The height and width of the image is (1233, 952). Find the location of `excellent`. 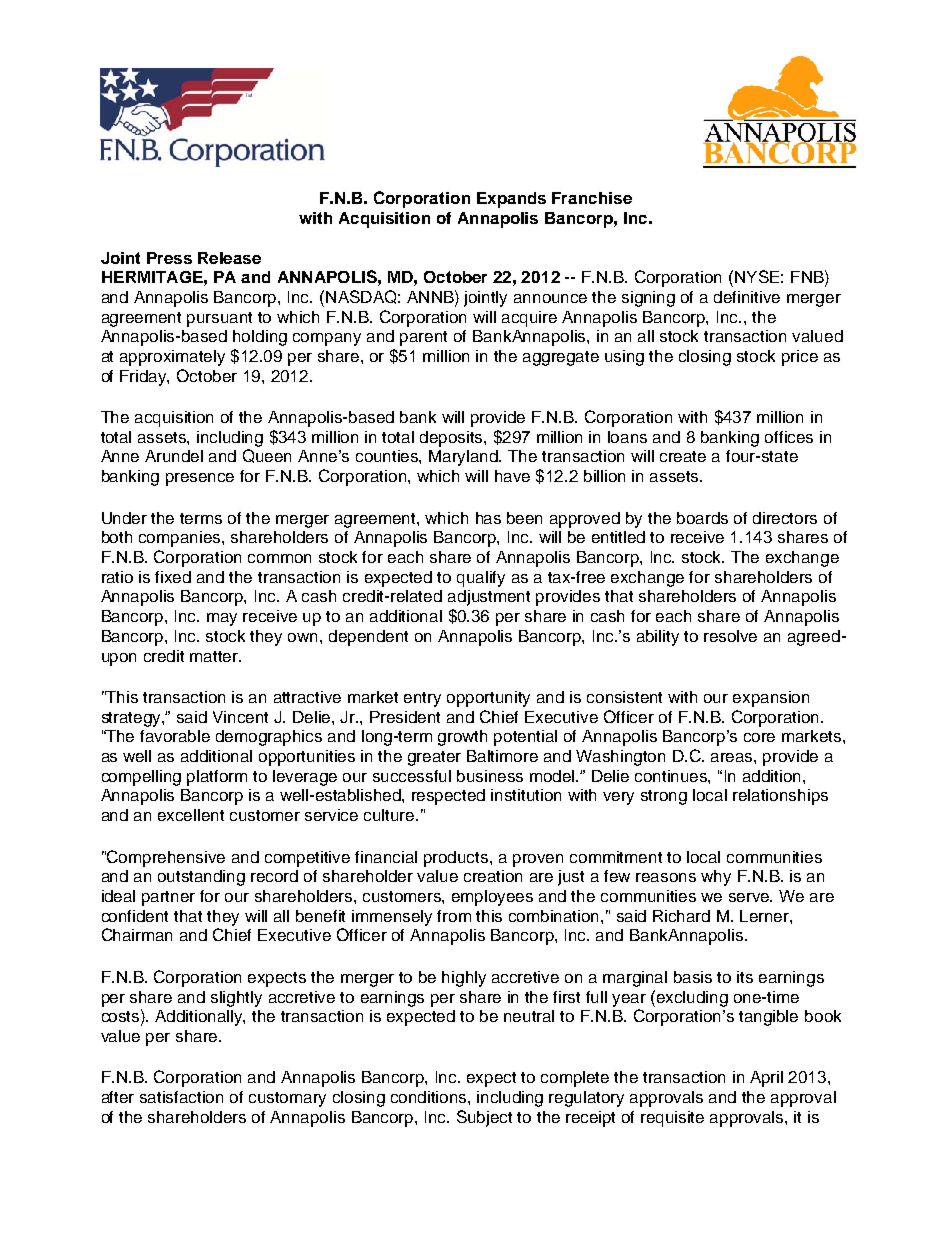

excellent is located at coordinates (191, 815).
